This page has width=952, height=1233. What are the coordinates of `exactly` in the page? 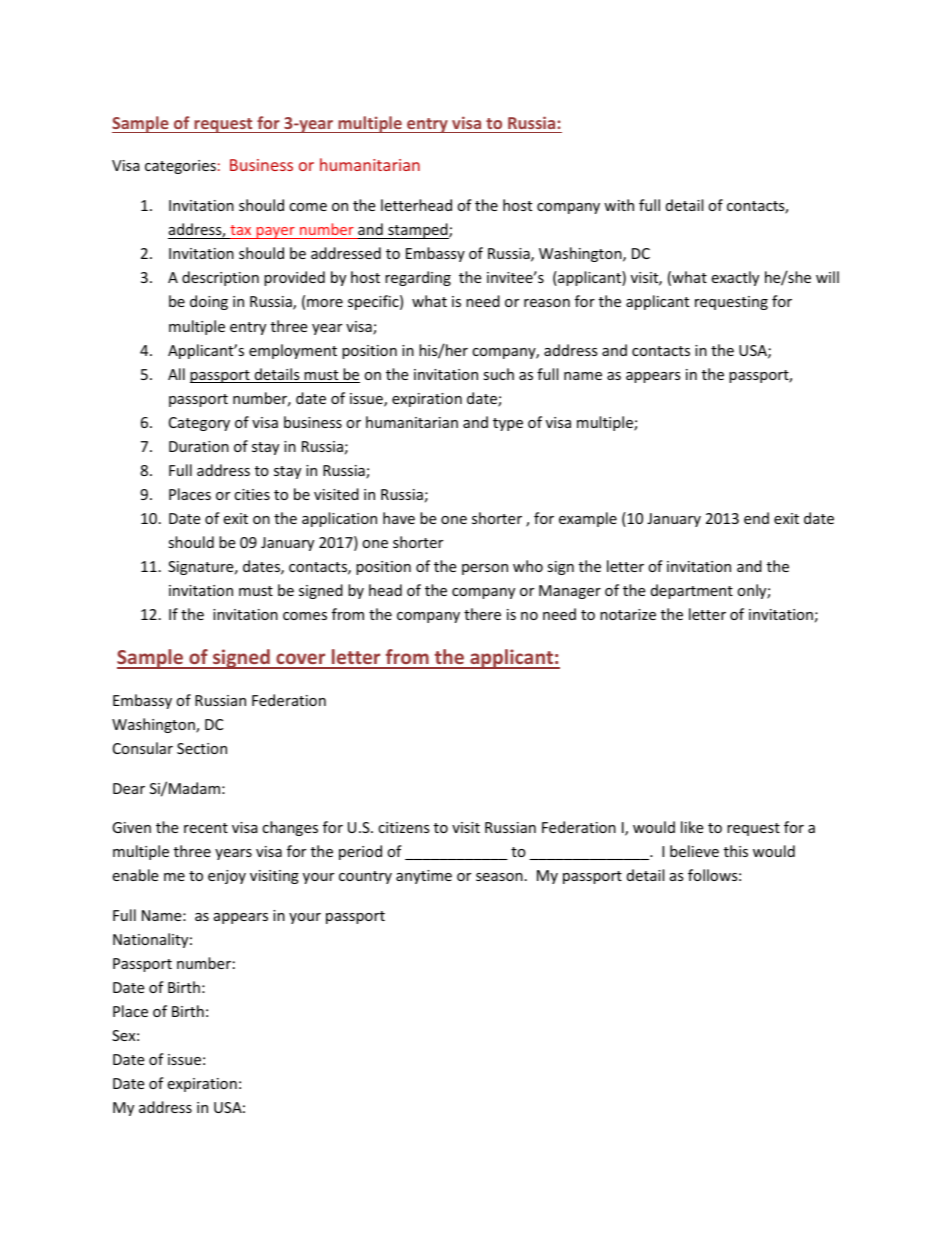 It's located at (735, 278).
